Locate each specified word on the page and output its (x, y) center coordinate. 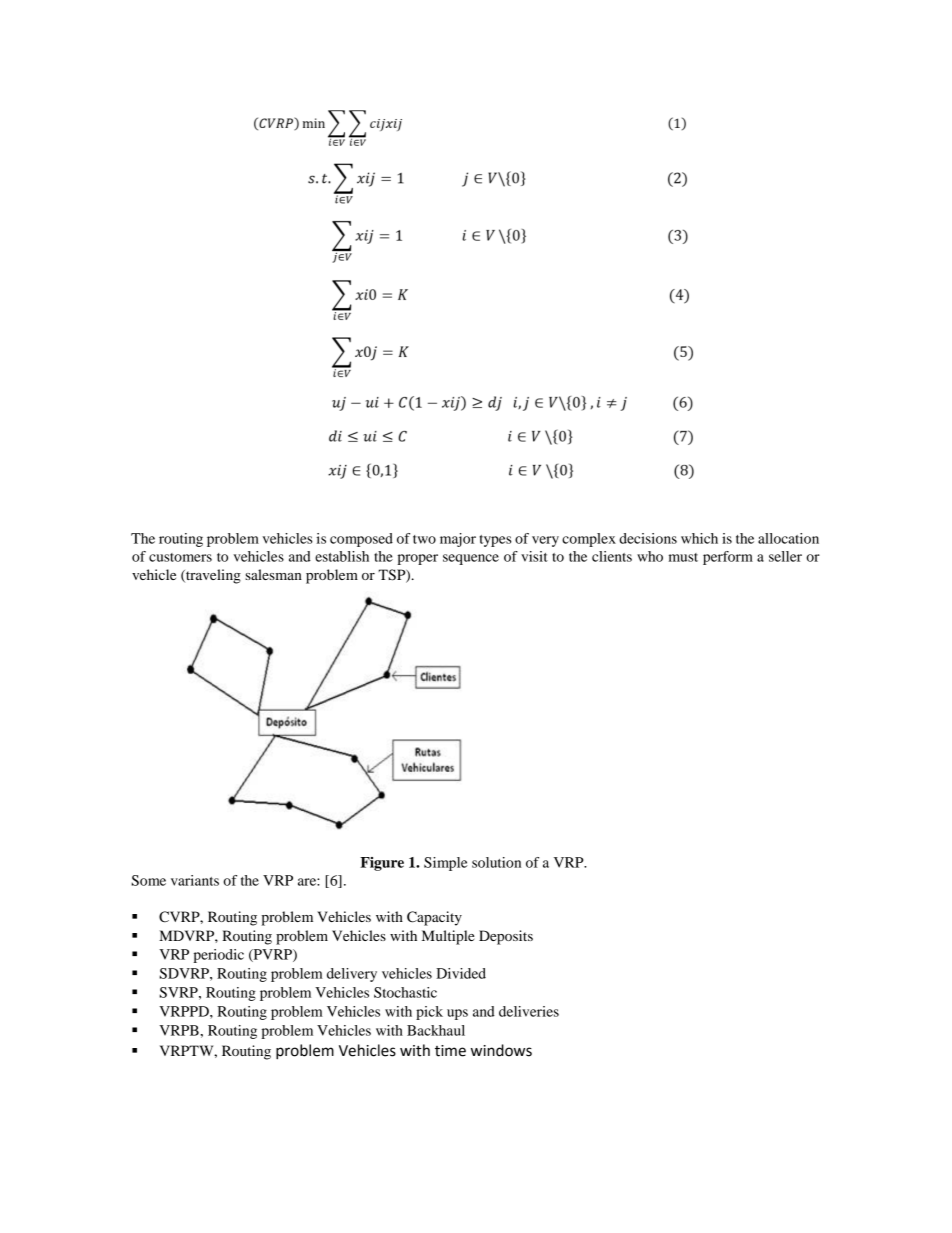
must (683, 557)
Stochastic (405, 992)
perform (728, 558)
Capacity (434, 918)
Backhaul (436, 1030)
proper (417, 559)
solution (496, 862)
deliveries (529, 1011)
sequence (471, 559)
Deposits (506, 937)
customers (180, 557)
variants (195, 880)
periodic (218, 956)
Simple (446, 864)
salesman (273, 574)
